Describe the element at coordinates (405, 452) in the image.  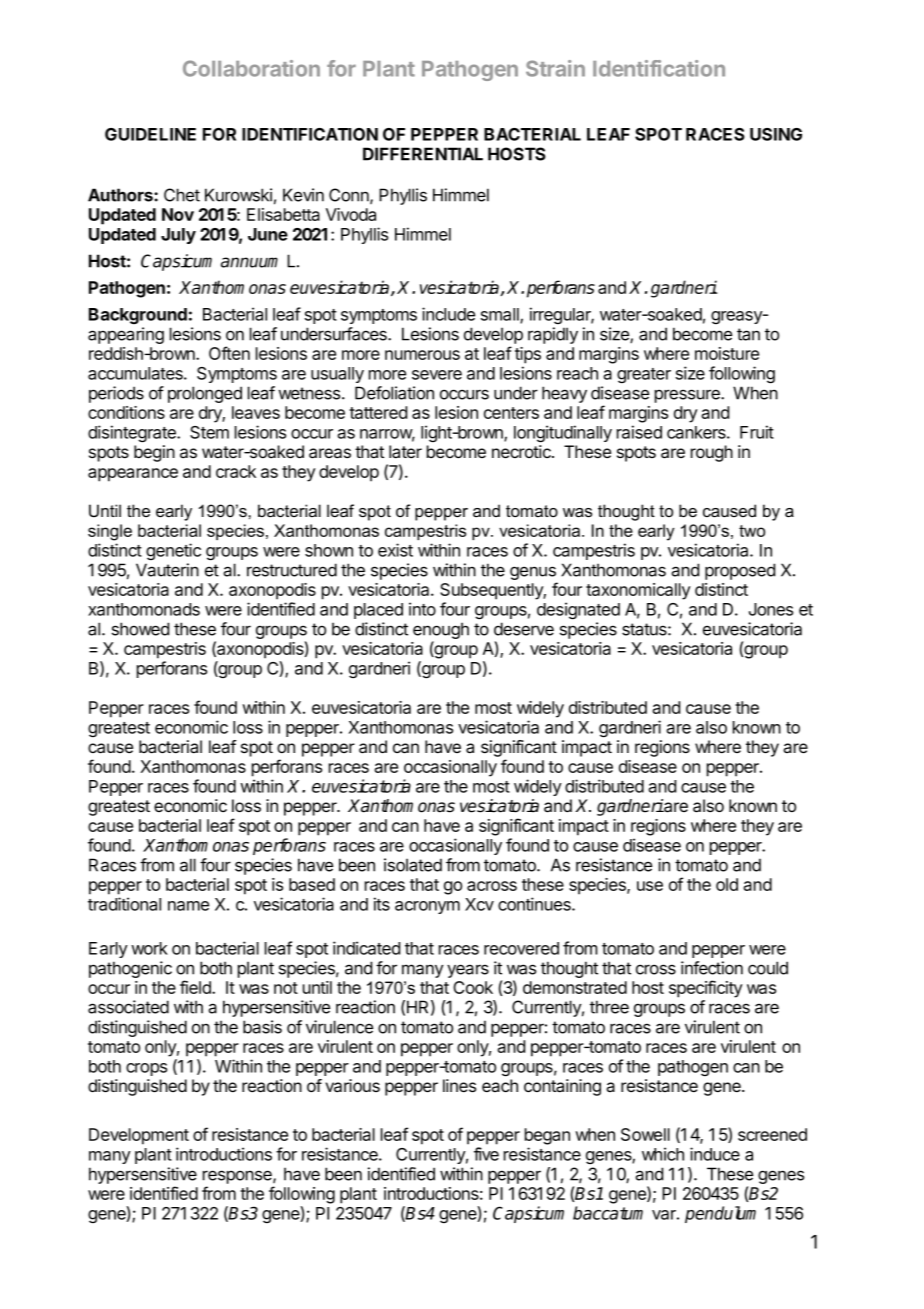
I see `later` at that location.
